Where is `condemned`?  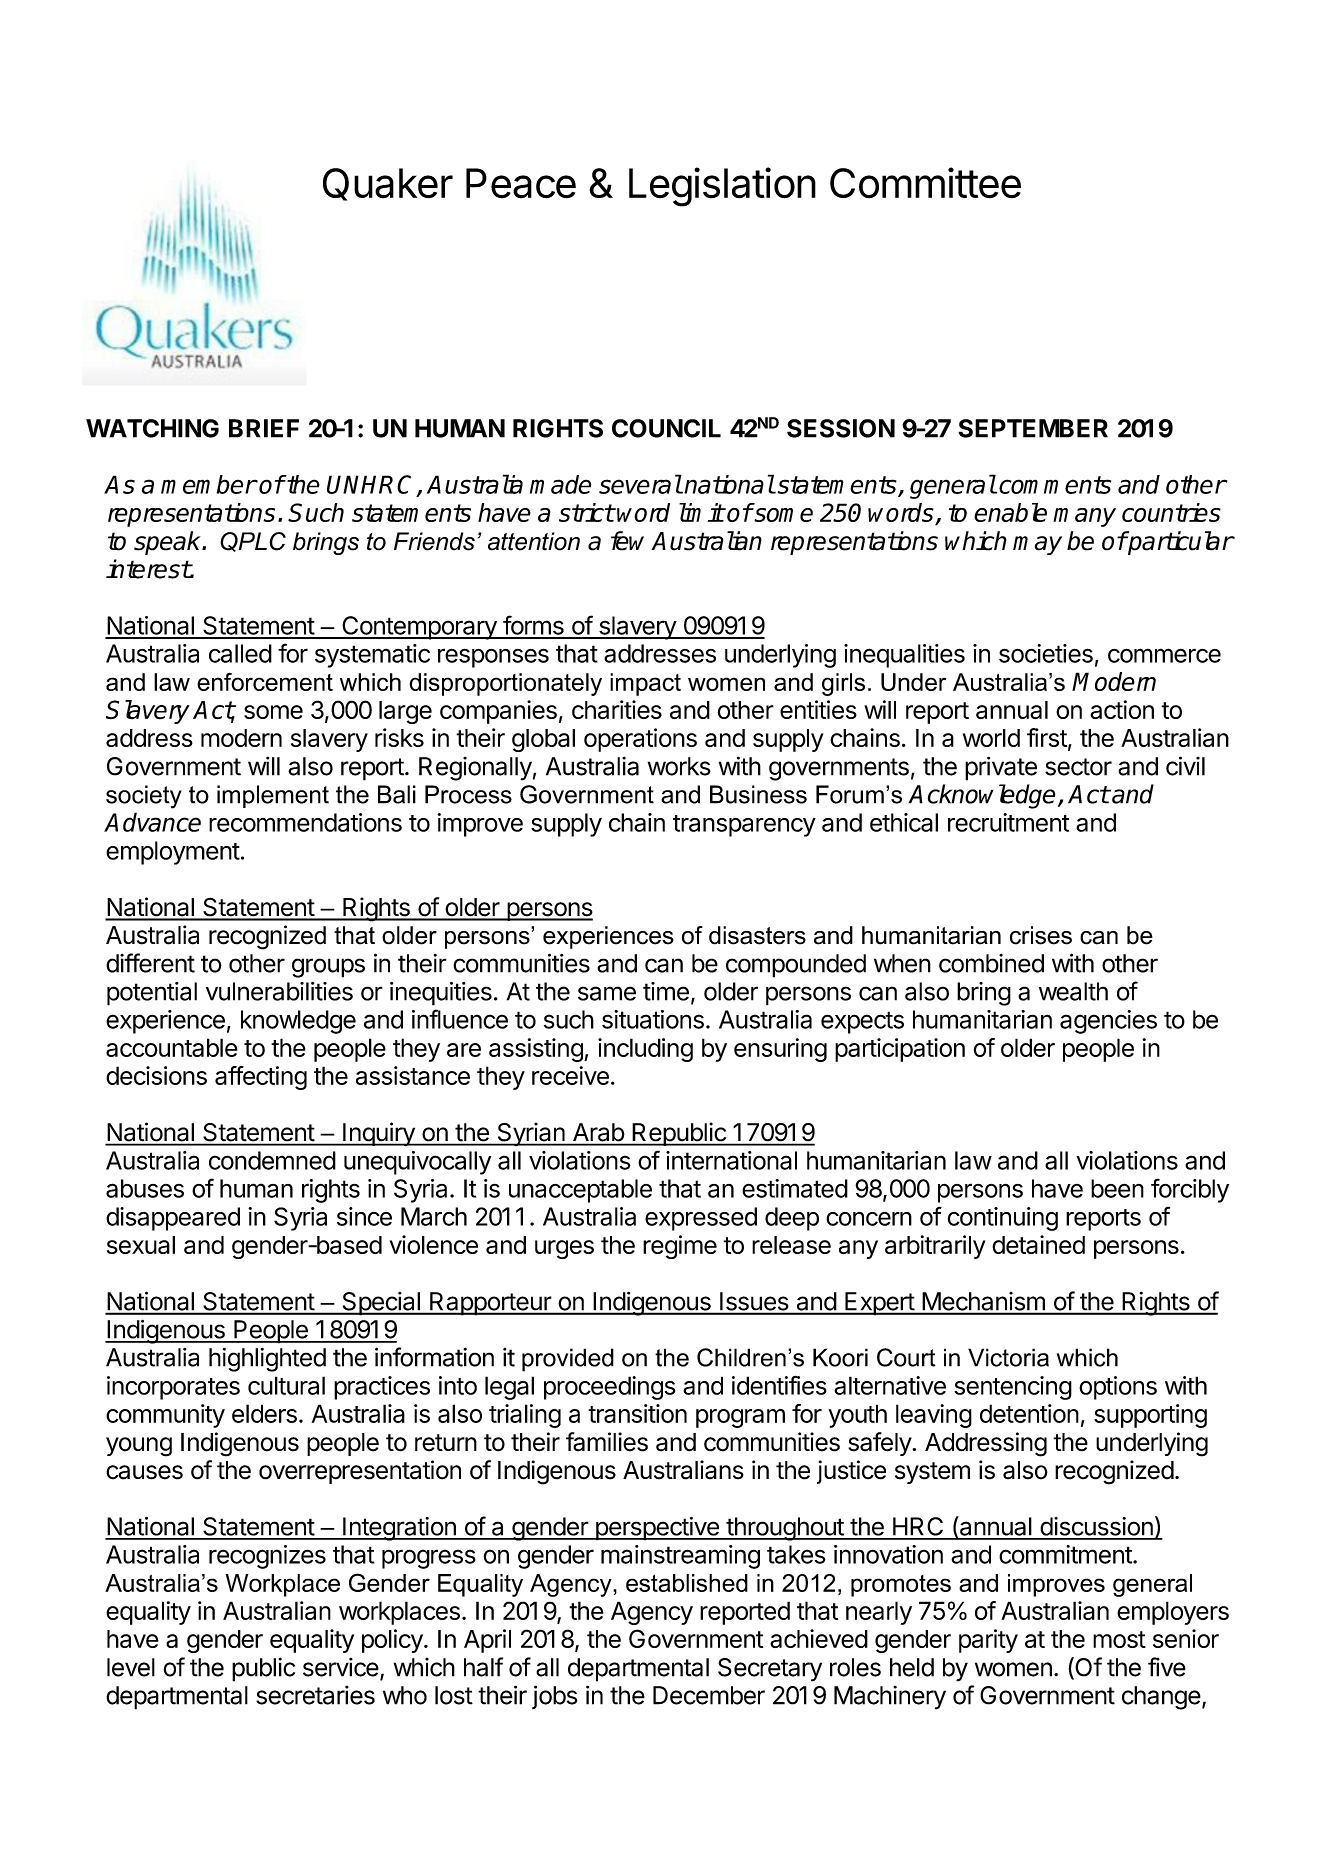
condemned is located at coordinates (272, 1160).
